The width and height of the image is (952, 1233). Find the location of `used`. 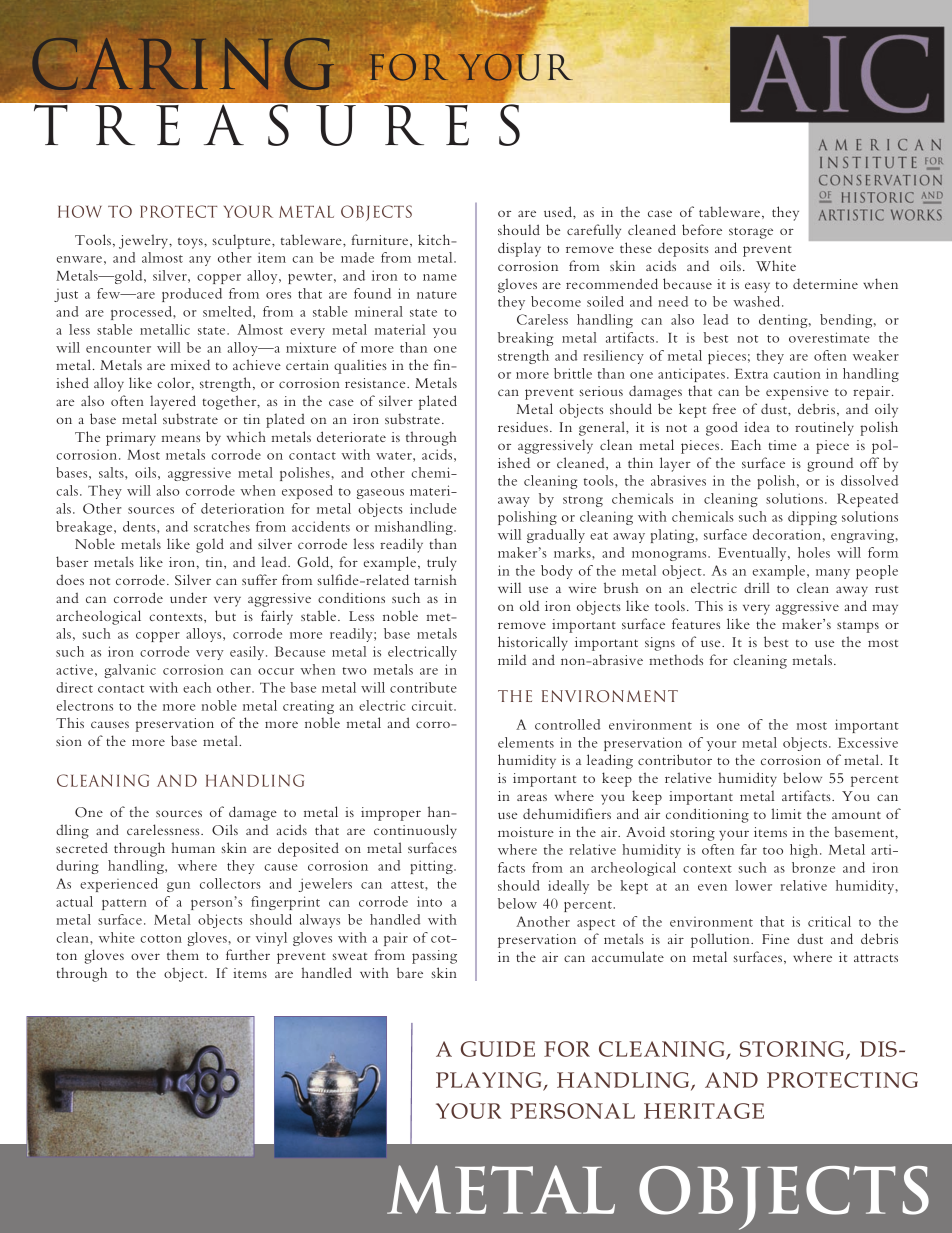

used is located at coordinates (559, 211).
